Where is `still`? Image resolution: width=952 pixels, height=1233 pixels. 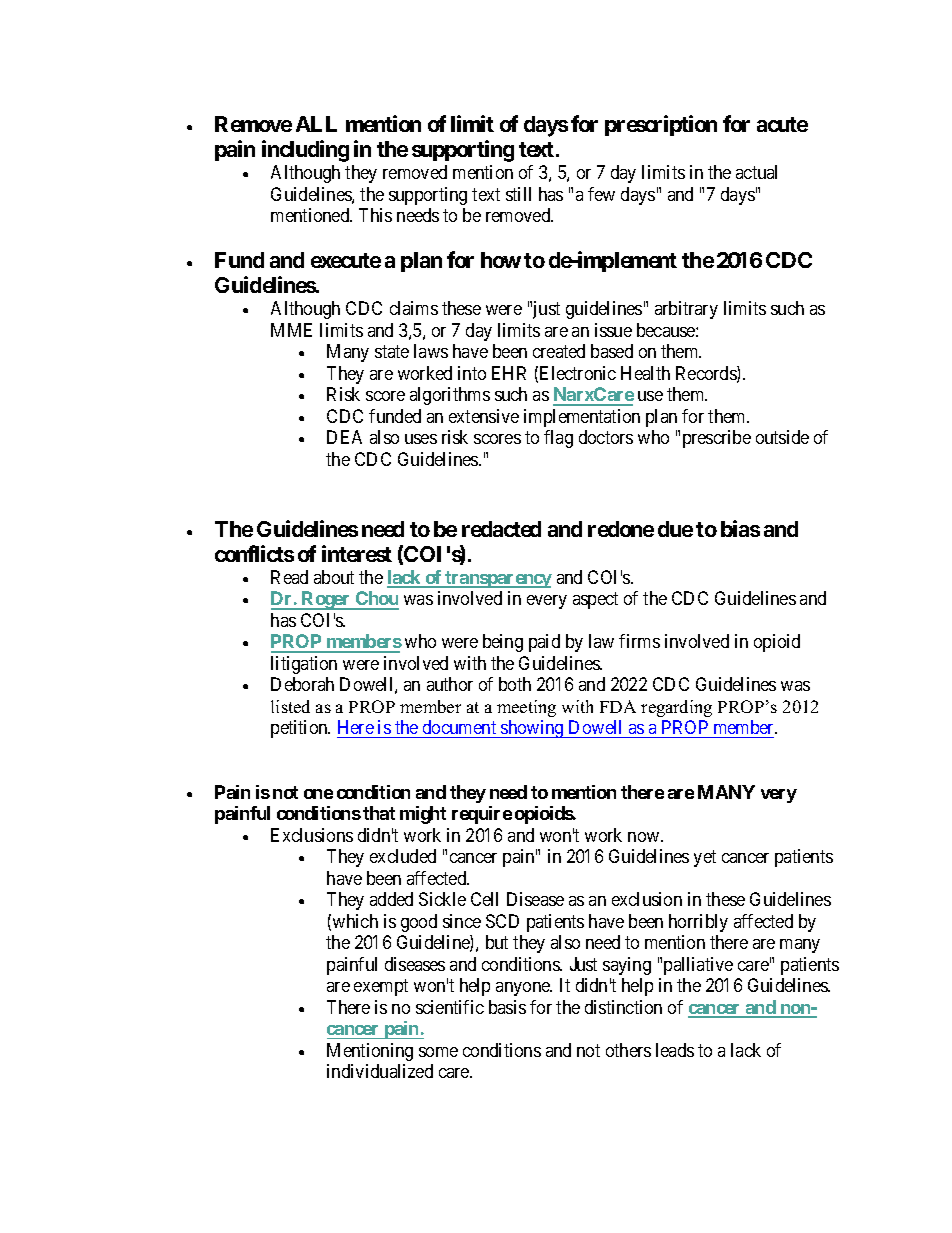
still is located at coordinates (518, 194).
